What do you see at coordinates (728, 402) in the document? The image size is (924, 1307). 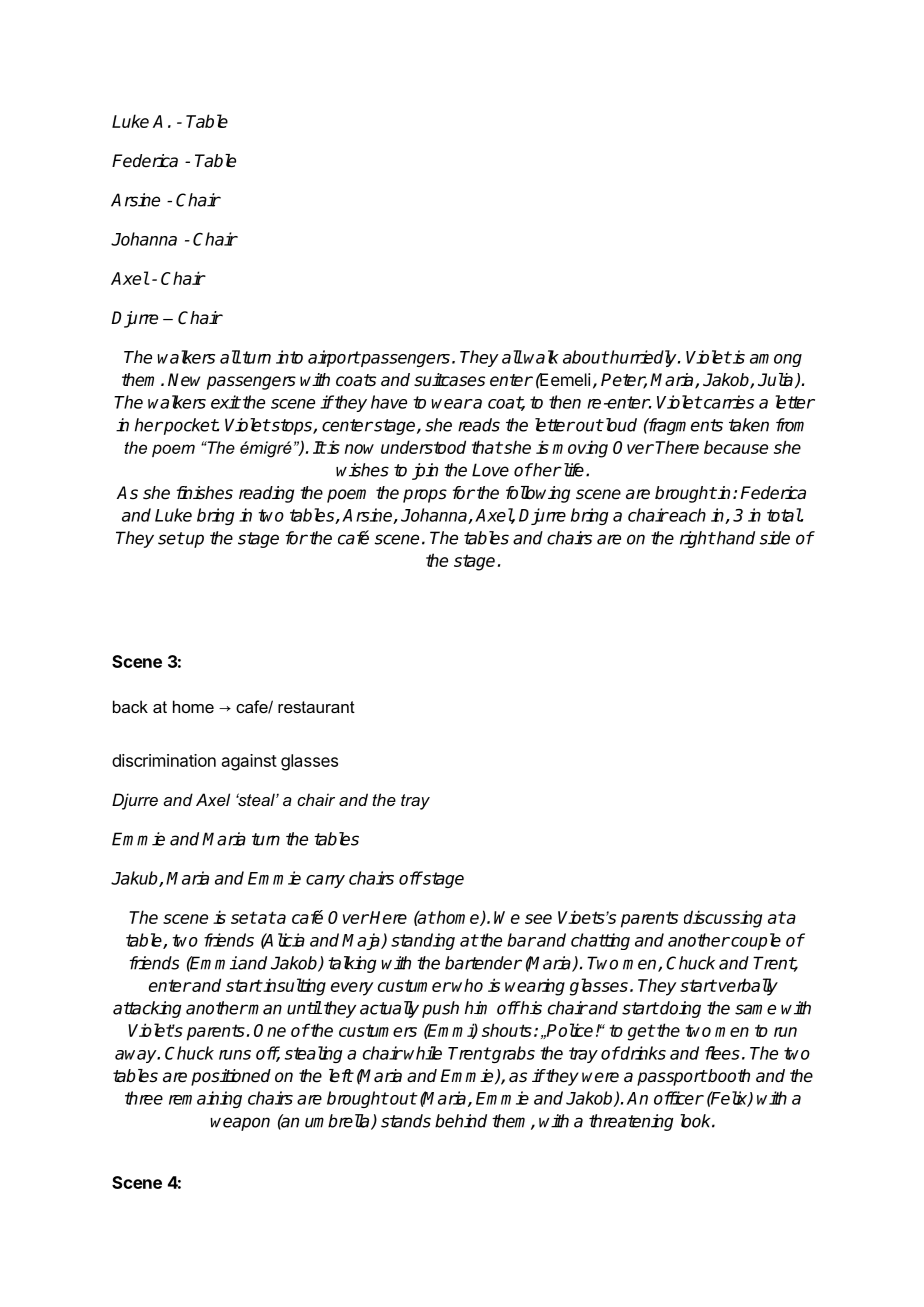 I see `carries` at bounding box center [728, 402].
